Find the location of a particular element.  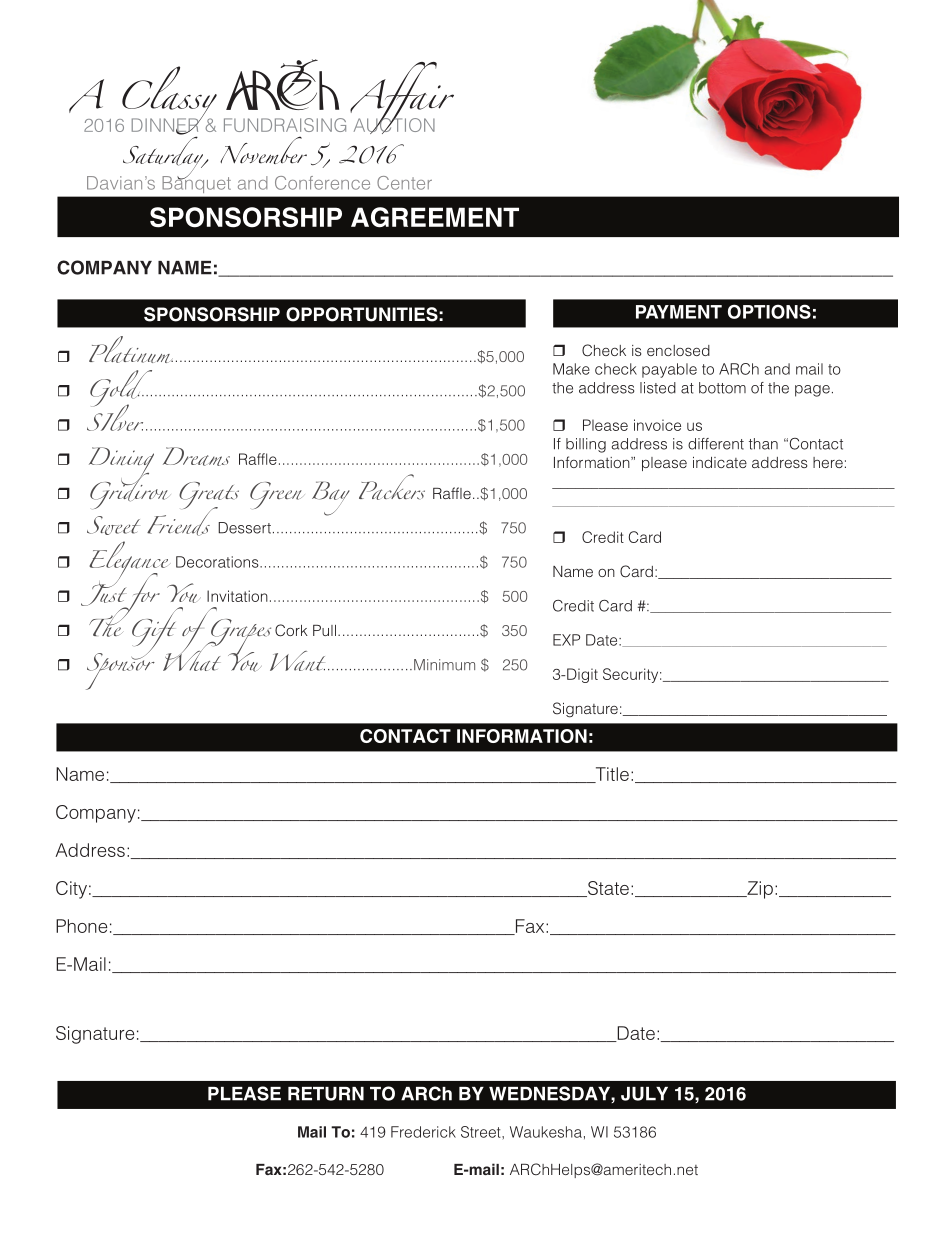

indicate is located at coordinates (720, 462).
